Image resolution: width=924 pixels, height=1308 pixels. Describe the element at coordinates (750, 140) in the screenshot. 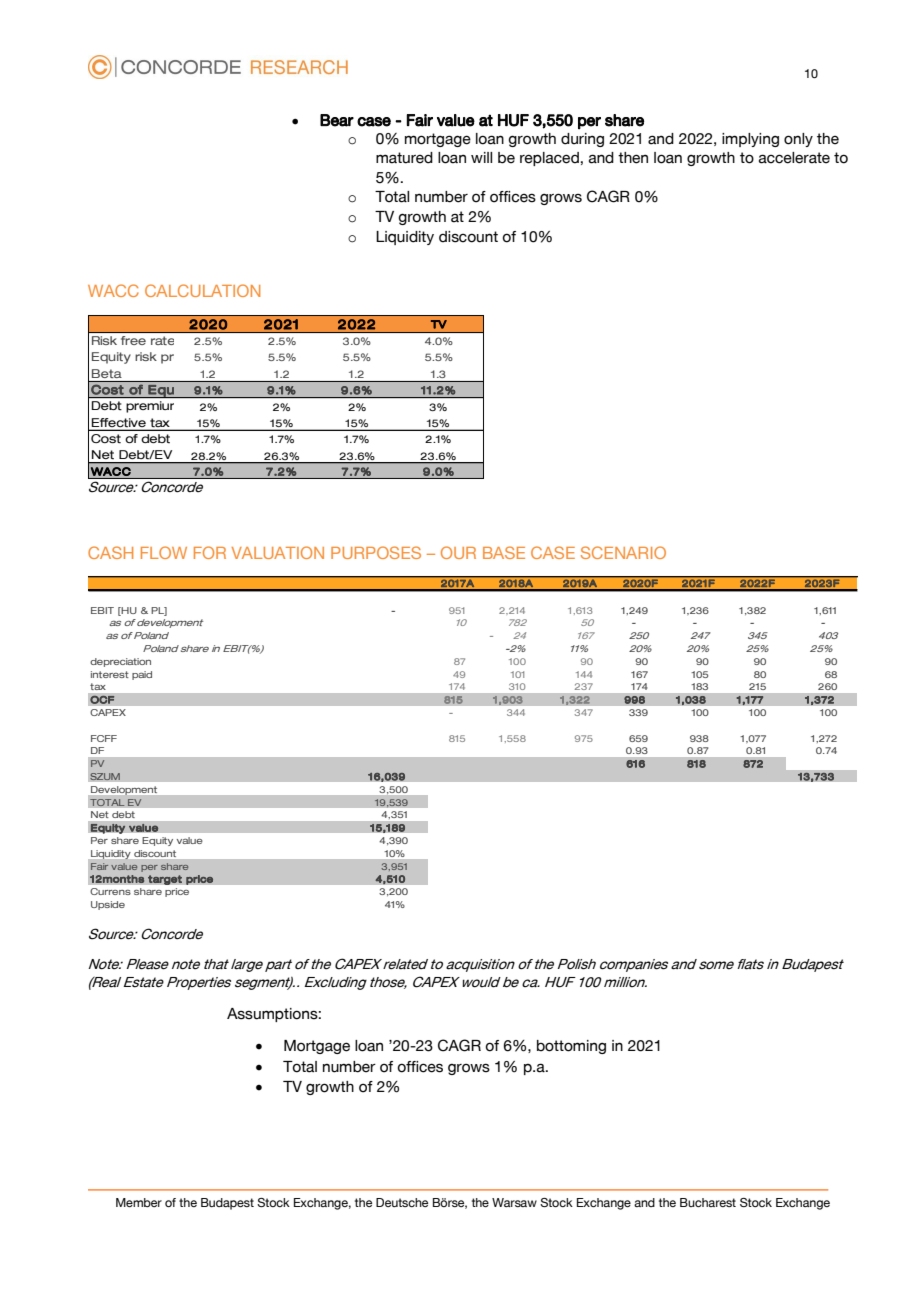

I see `implying` at that location.
